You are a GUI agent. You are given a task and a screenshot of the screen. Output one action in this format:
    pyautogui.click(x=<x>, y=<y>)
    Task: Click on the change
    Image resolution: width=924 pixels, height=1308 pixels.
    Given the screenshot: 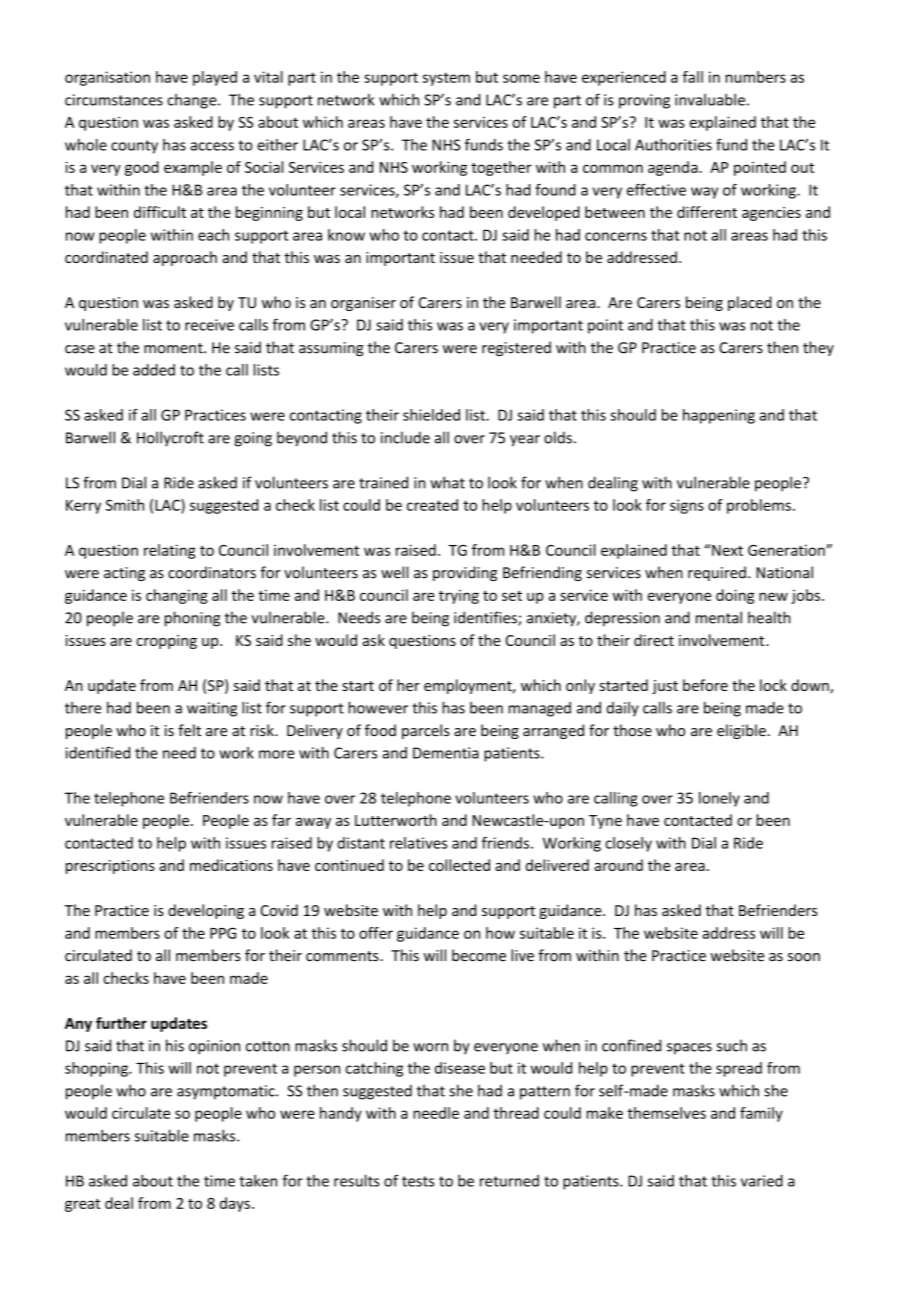 What is the action you would take?
    pyautogui.click(x=193, y=101)
